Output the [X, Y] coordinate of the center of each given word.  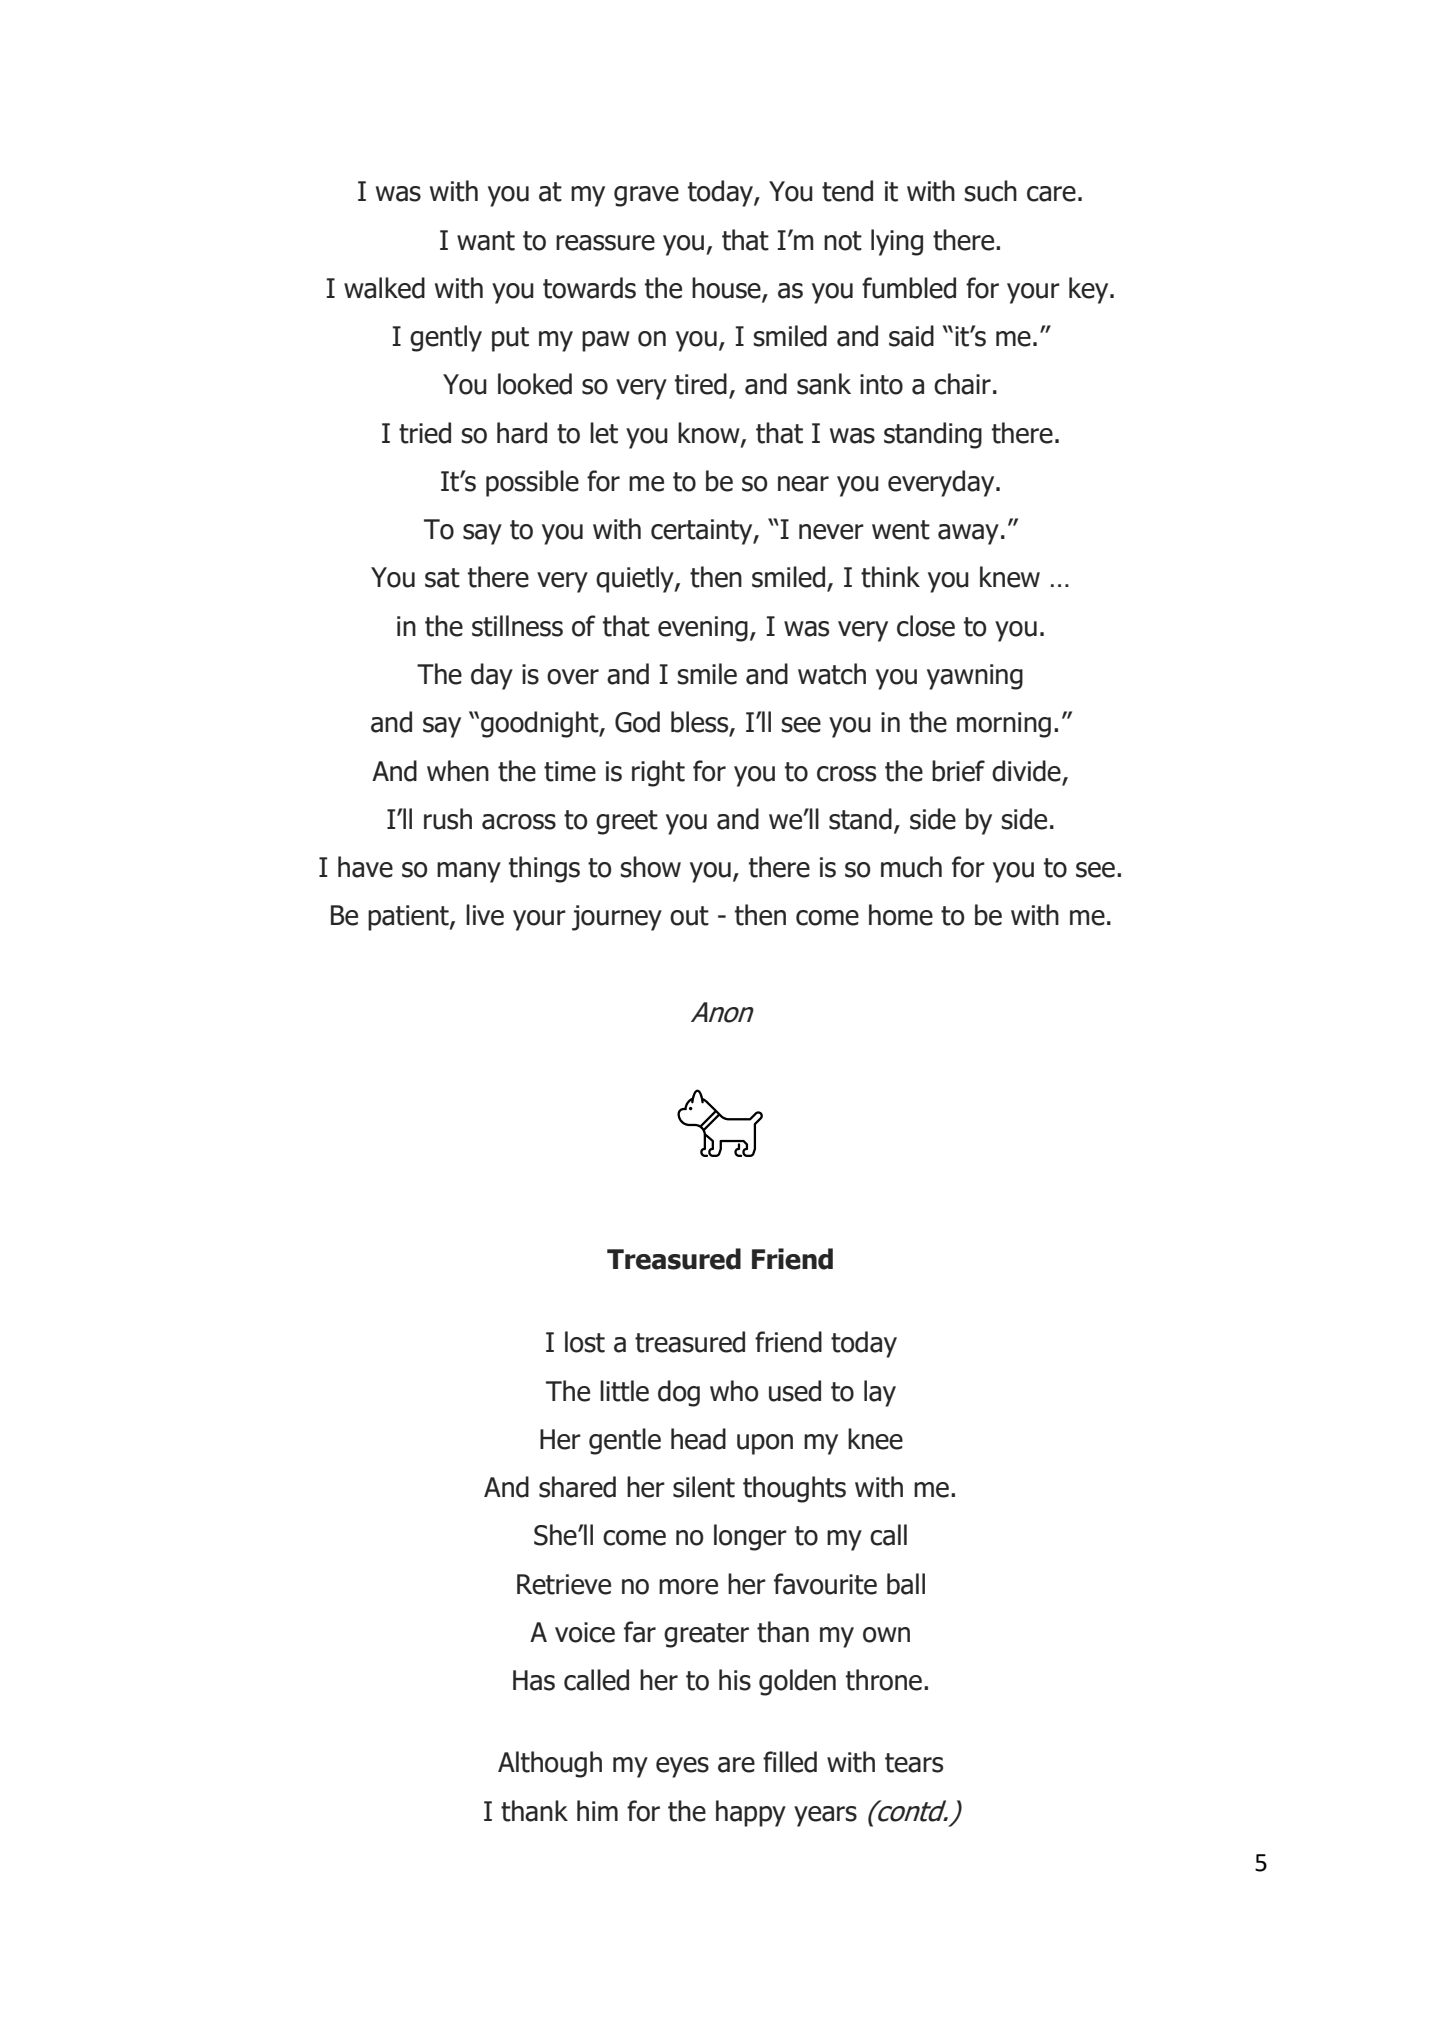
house [727, 289]
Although [550, 1764]
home [901, 915]
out [689, 916]
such [990, 191]
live [485, 915]
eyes [682, 1767]
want [486, 241]
